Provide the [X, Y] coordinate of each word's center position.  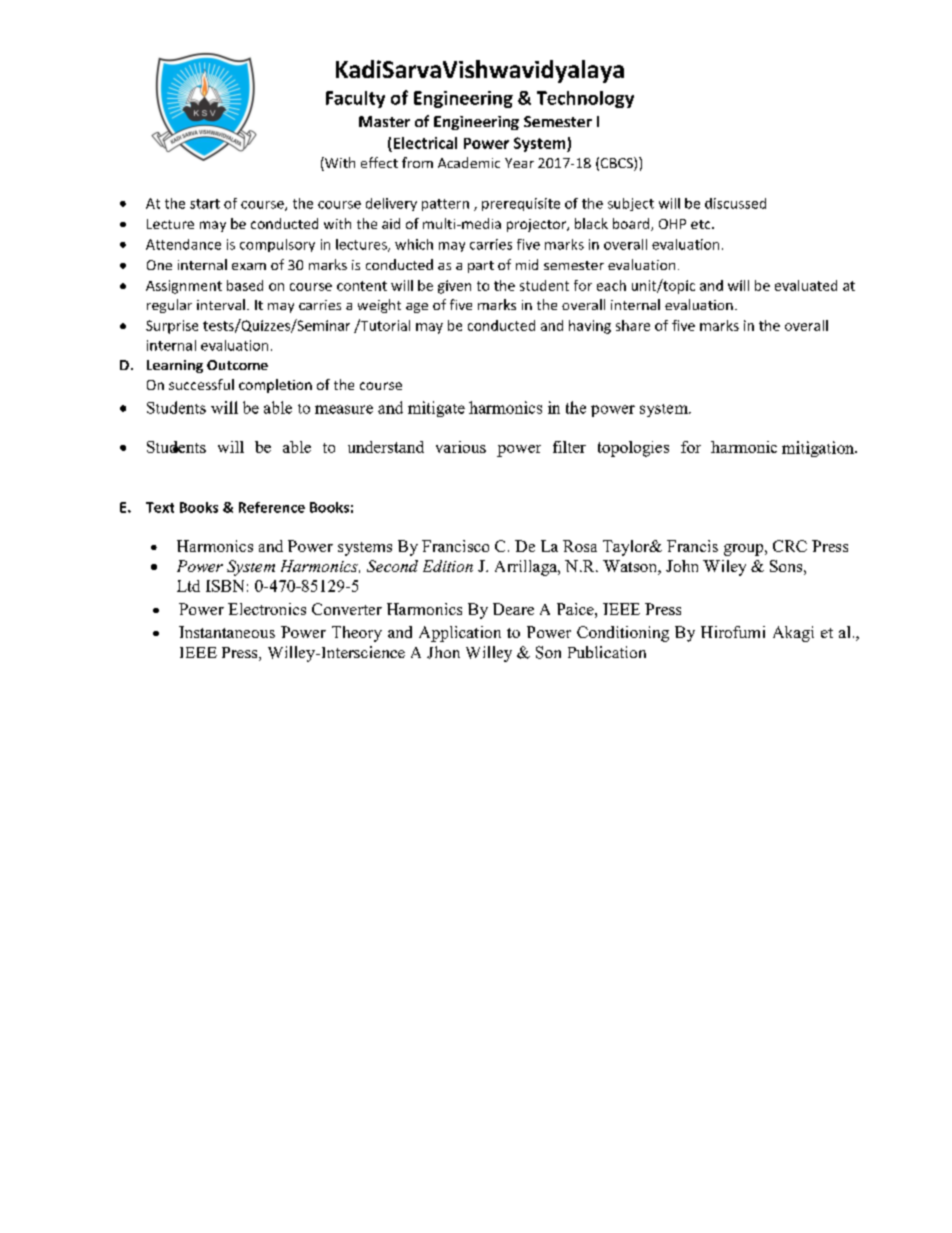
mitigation [819, 449]
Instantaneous [227, 632]
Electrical [425, 143]
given [454, 287]
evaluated [806, 285]
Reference [272, 507]
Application [460, 634]
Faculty [355, 99]
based [245, 285]
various [461, 447]
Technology [585, 99]
